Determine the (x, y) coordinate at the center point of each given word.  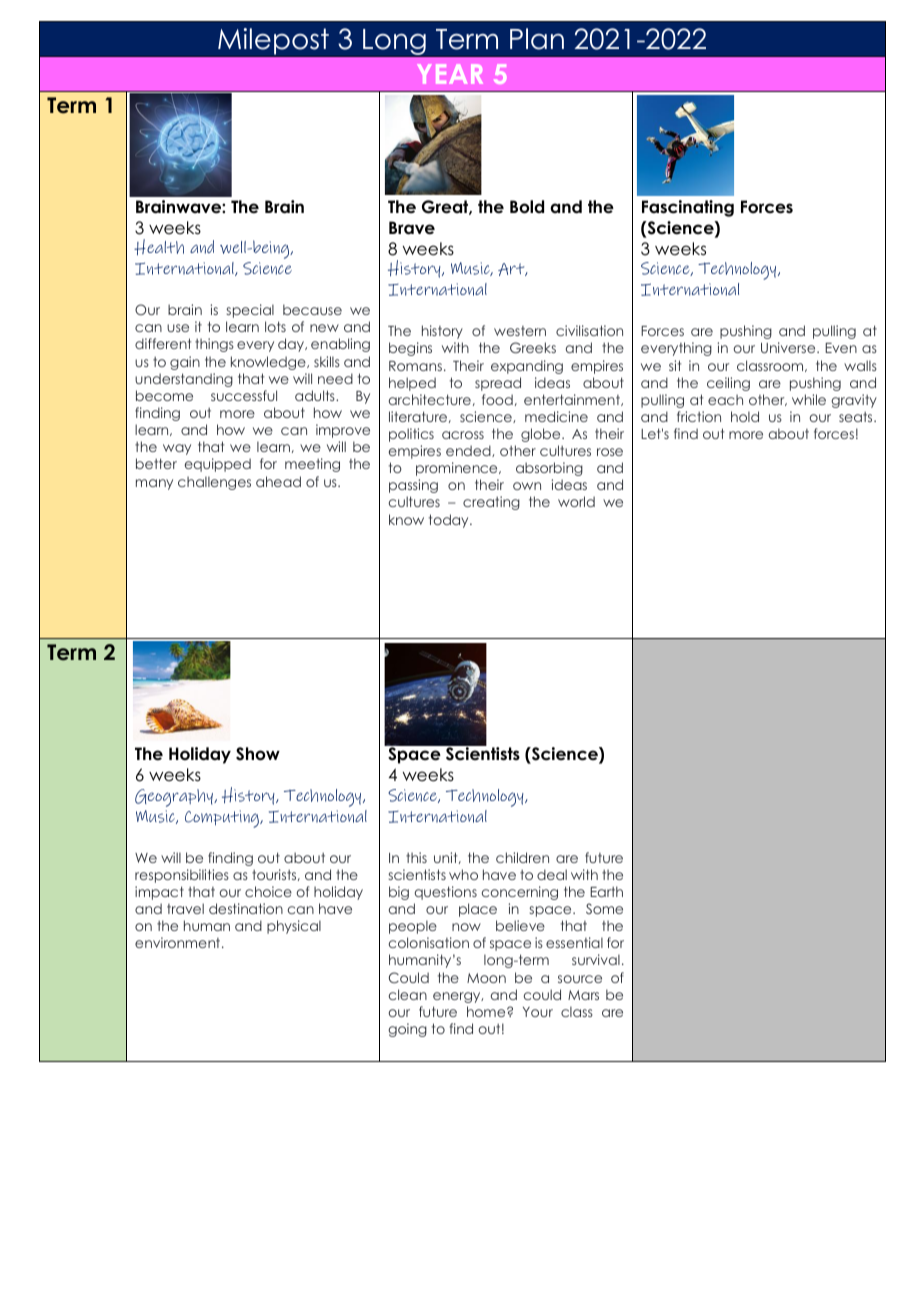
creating (491, 503)
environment (179, 942)
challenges (214, 483)
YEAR (450, 74)
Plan (537, 39)
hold (745, 416)
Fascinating (688, 208)
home (487, 1011)
